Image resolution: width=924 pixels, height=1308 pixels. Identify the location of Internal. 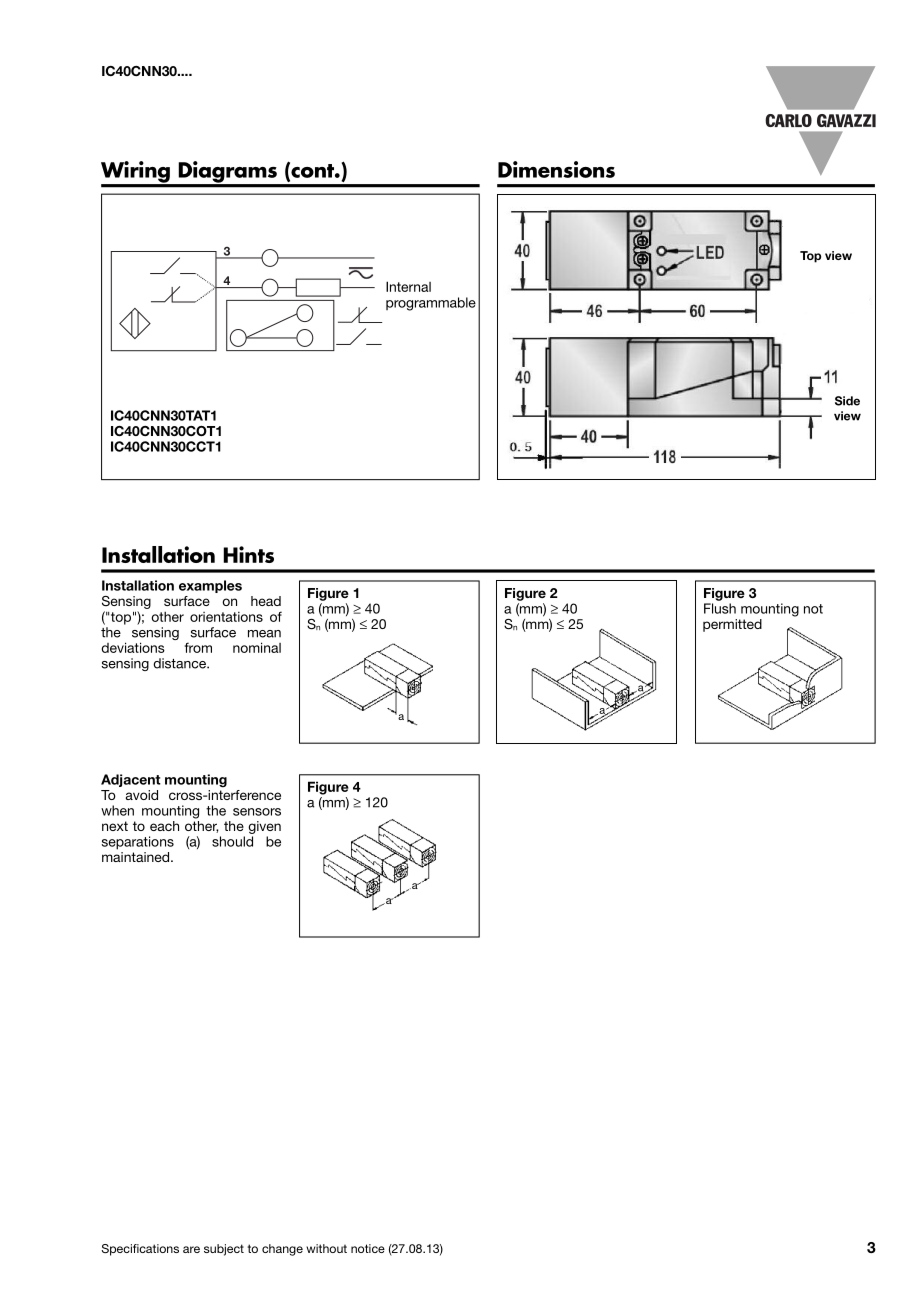
(408, 286).
